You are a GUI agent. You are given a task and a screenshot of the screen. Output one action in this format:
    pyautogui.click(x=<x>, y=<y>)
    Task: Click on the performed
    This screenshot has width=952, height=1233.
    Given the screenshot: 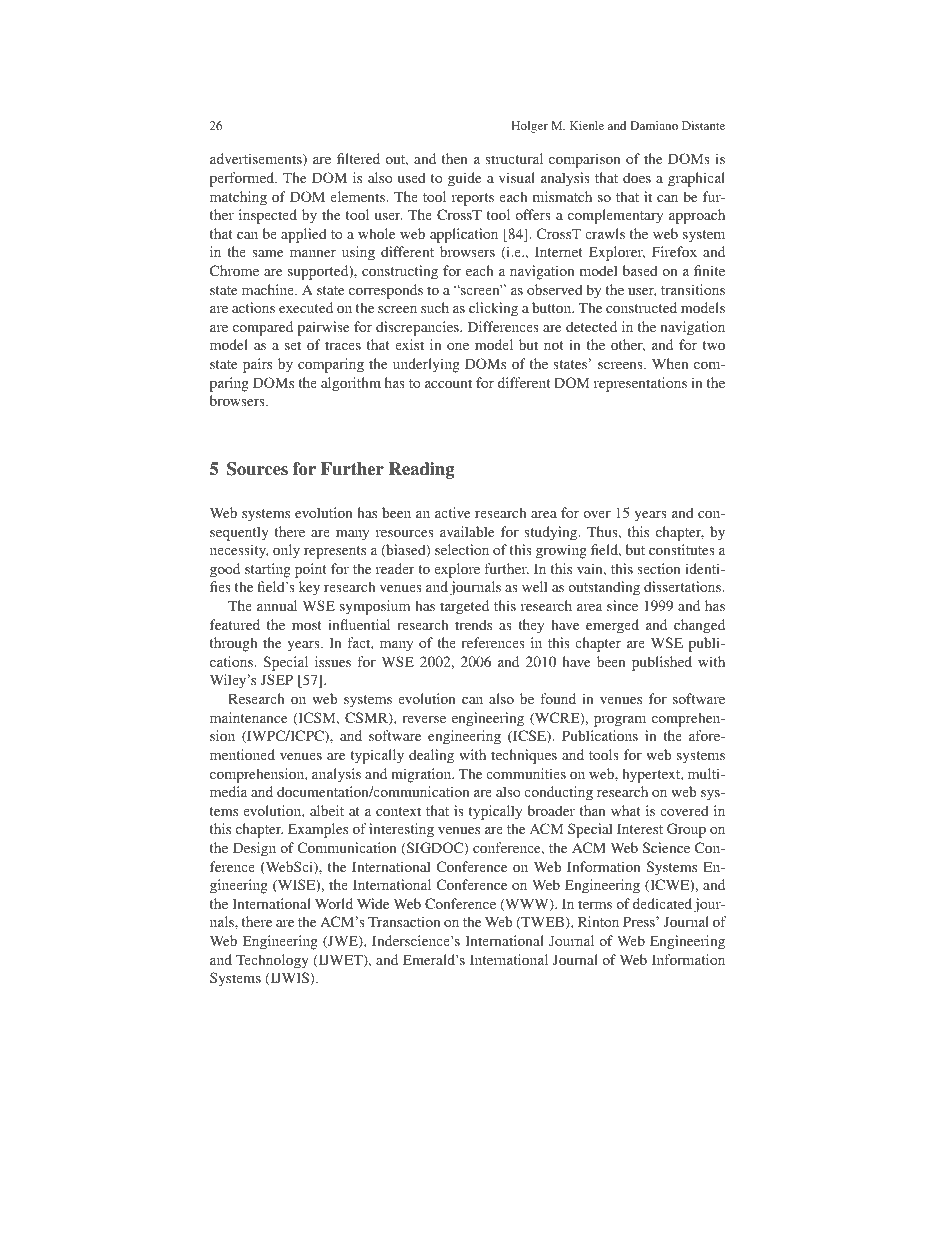 What is the action you would take?
    pyautogui.click(x=243, y=179)
